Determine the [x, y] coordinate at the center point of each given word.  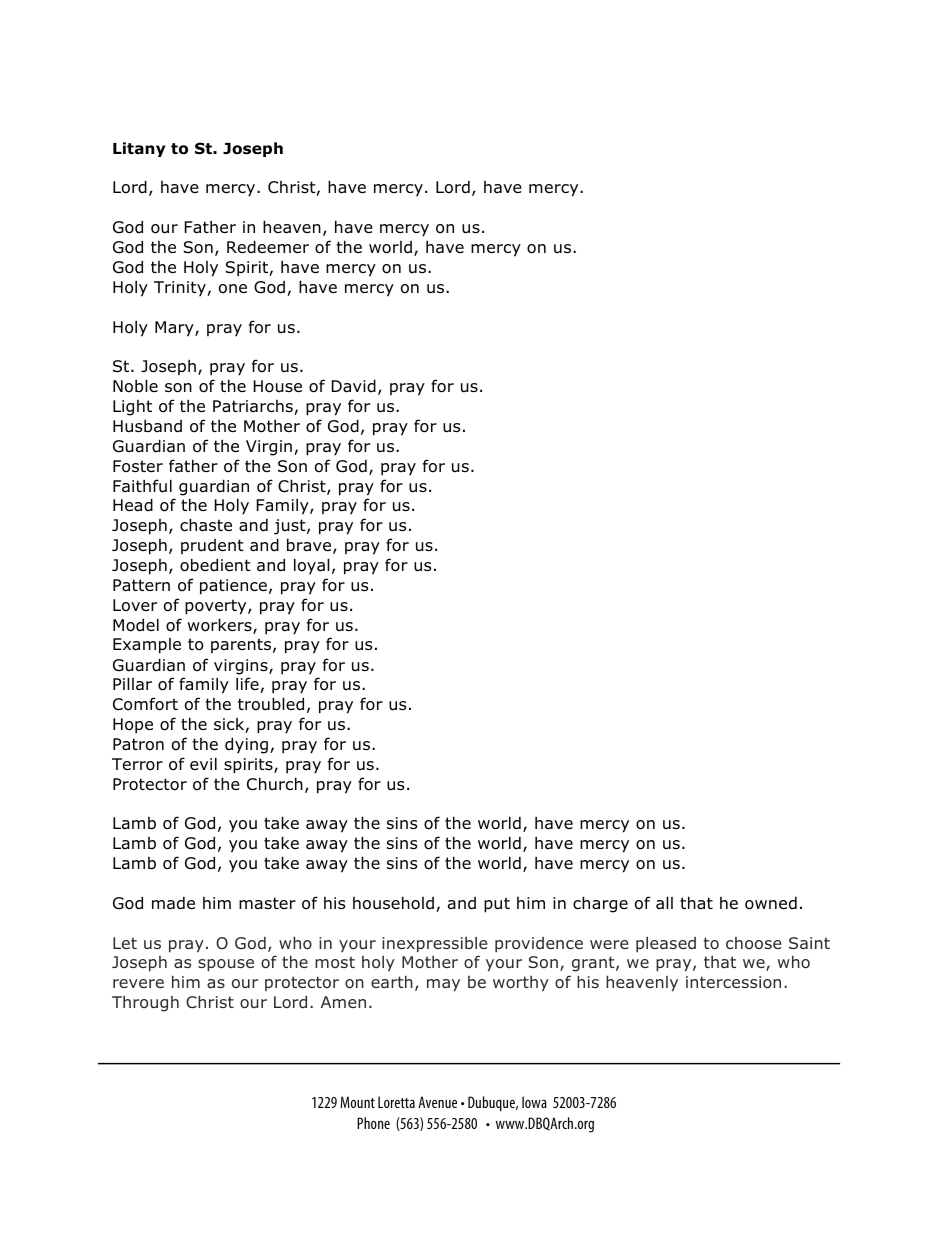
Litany [139, 149]
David [354, 386]
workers [221, 626]
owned [771, 903]
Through [145, 1004]
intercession [733, 982]
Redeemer [268, 247]
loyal [312, 566]
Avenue [437, 1102]
